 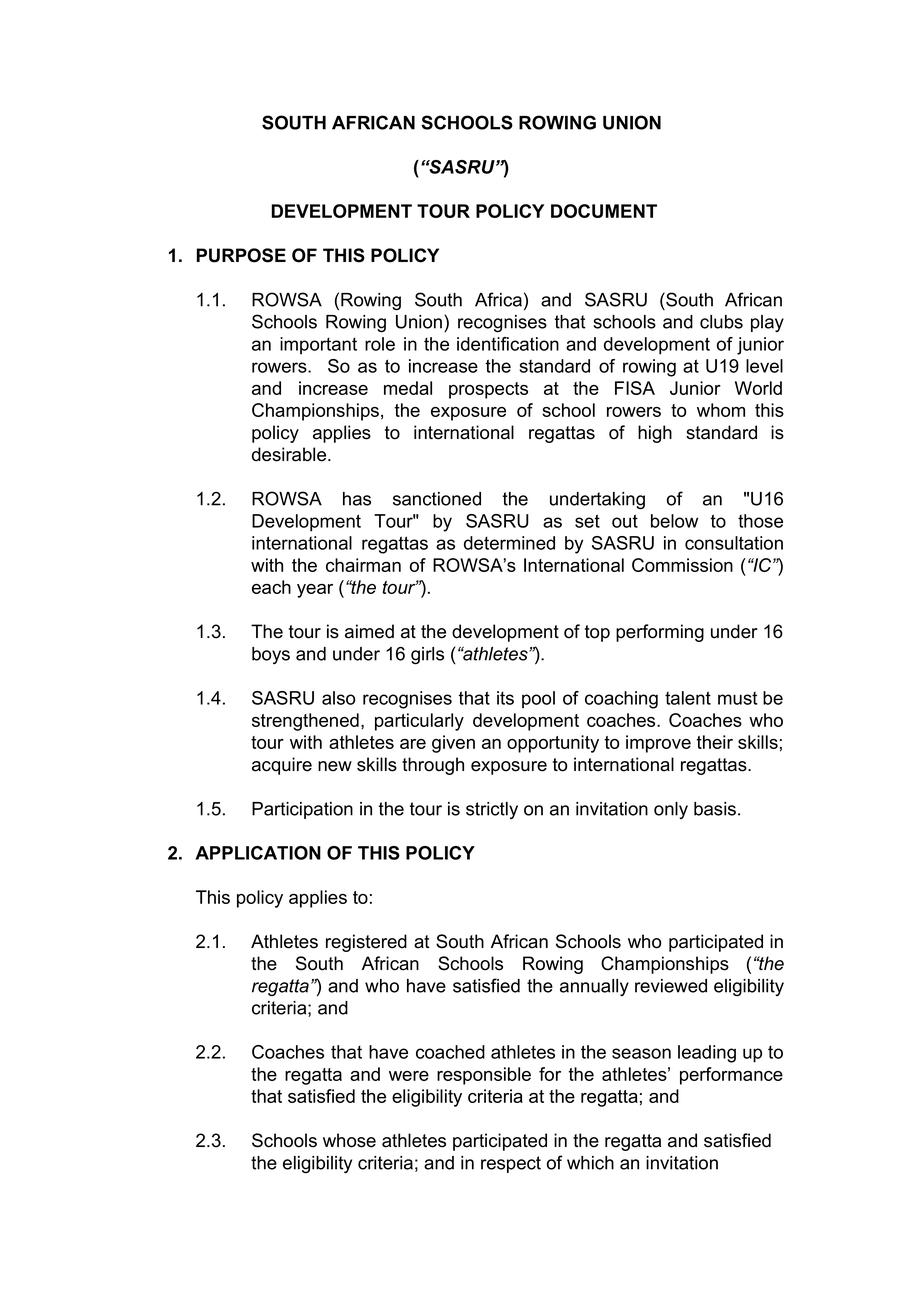 What do you see at coordinates (511, 1164) in the image?
I see `respect` at bounding box center [511, 1164].
